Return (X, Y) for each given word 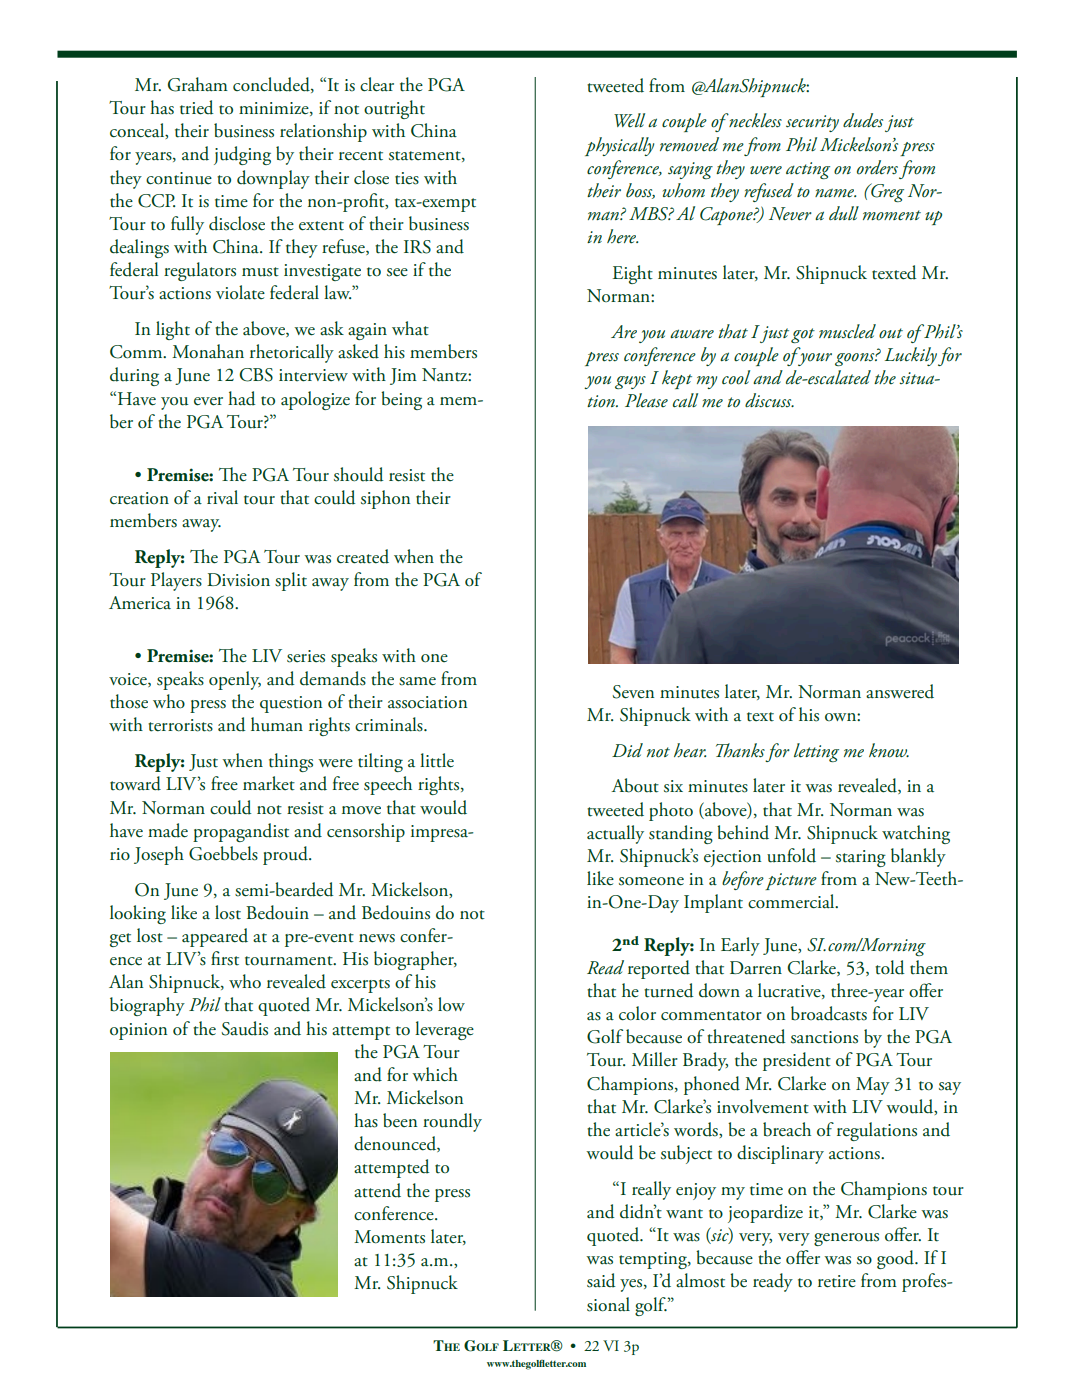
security (812, 123)
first (225, 958)
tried (197, 107)
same (417, 681)
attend (377, 1190)
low (451, 1004)
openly (235, 680)
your (814, 359)
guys (630, 382)
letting (816, 752)
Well (629, 120)
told (890, 967)
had (242, 398)
